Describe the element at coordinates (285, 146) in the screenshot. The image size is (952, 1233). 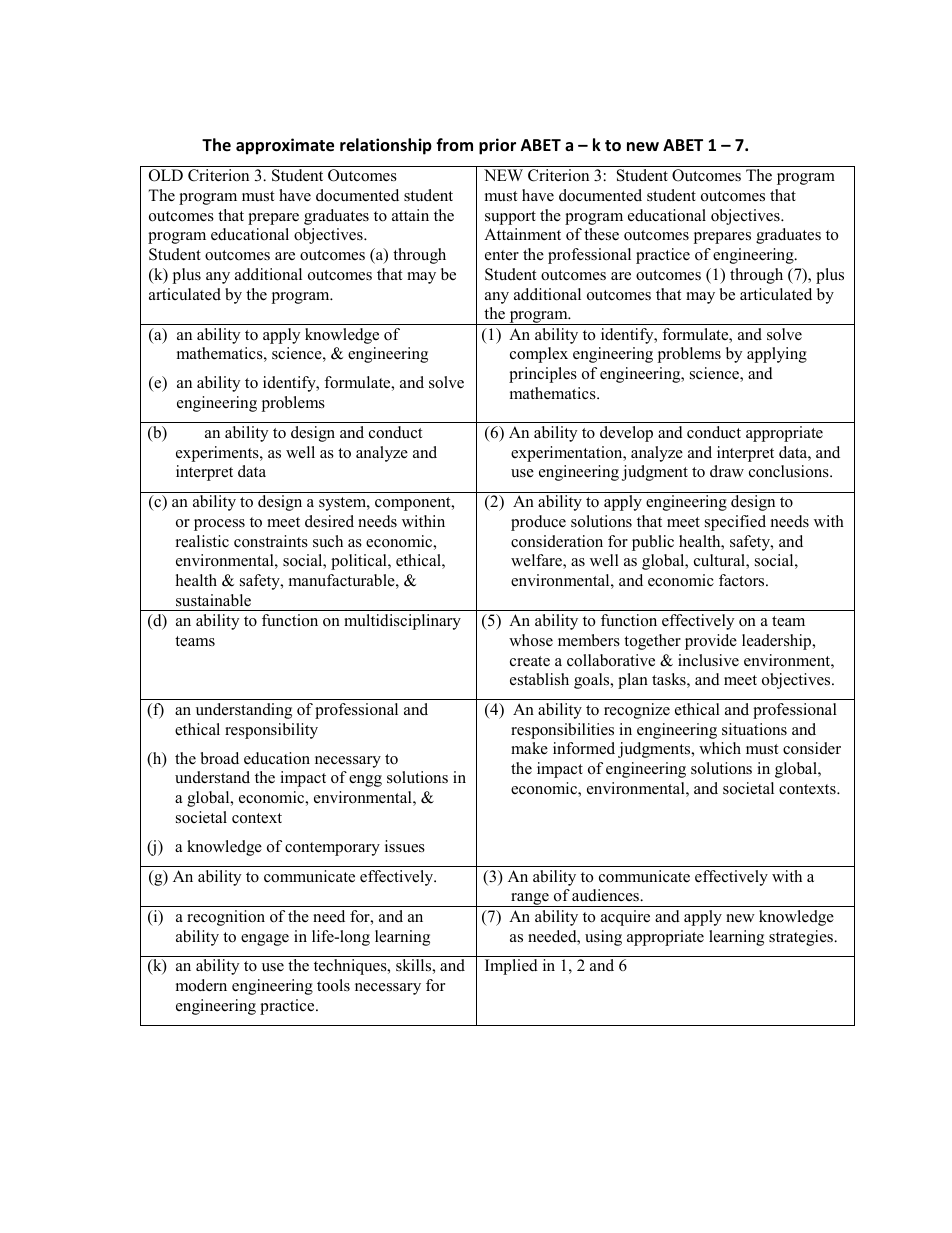
I see `approximate` at that location.
